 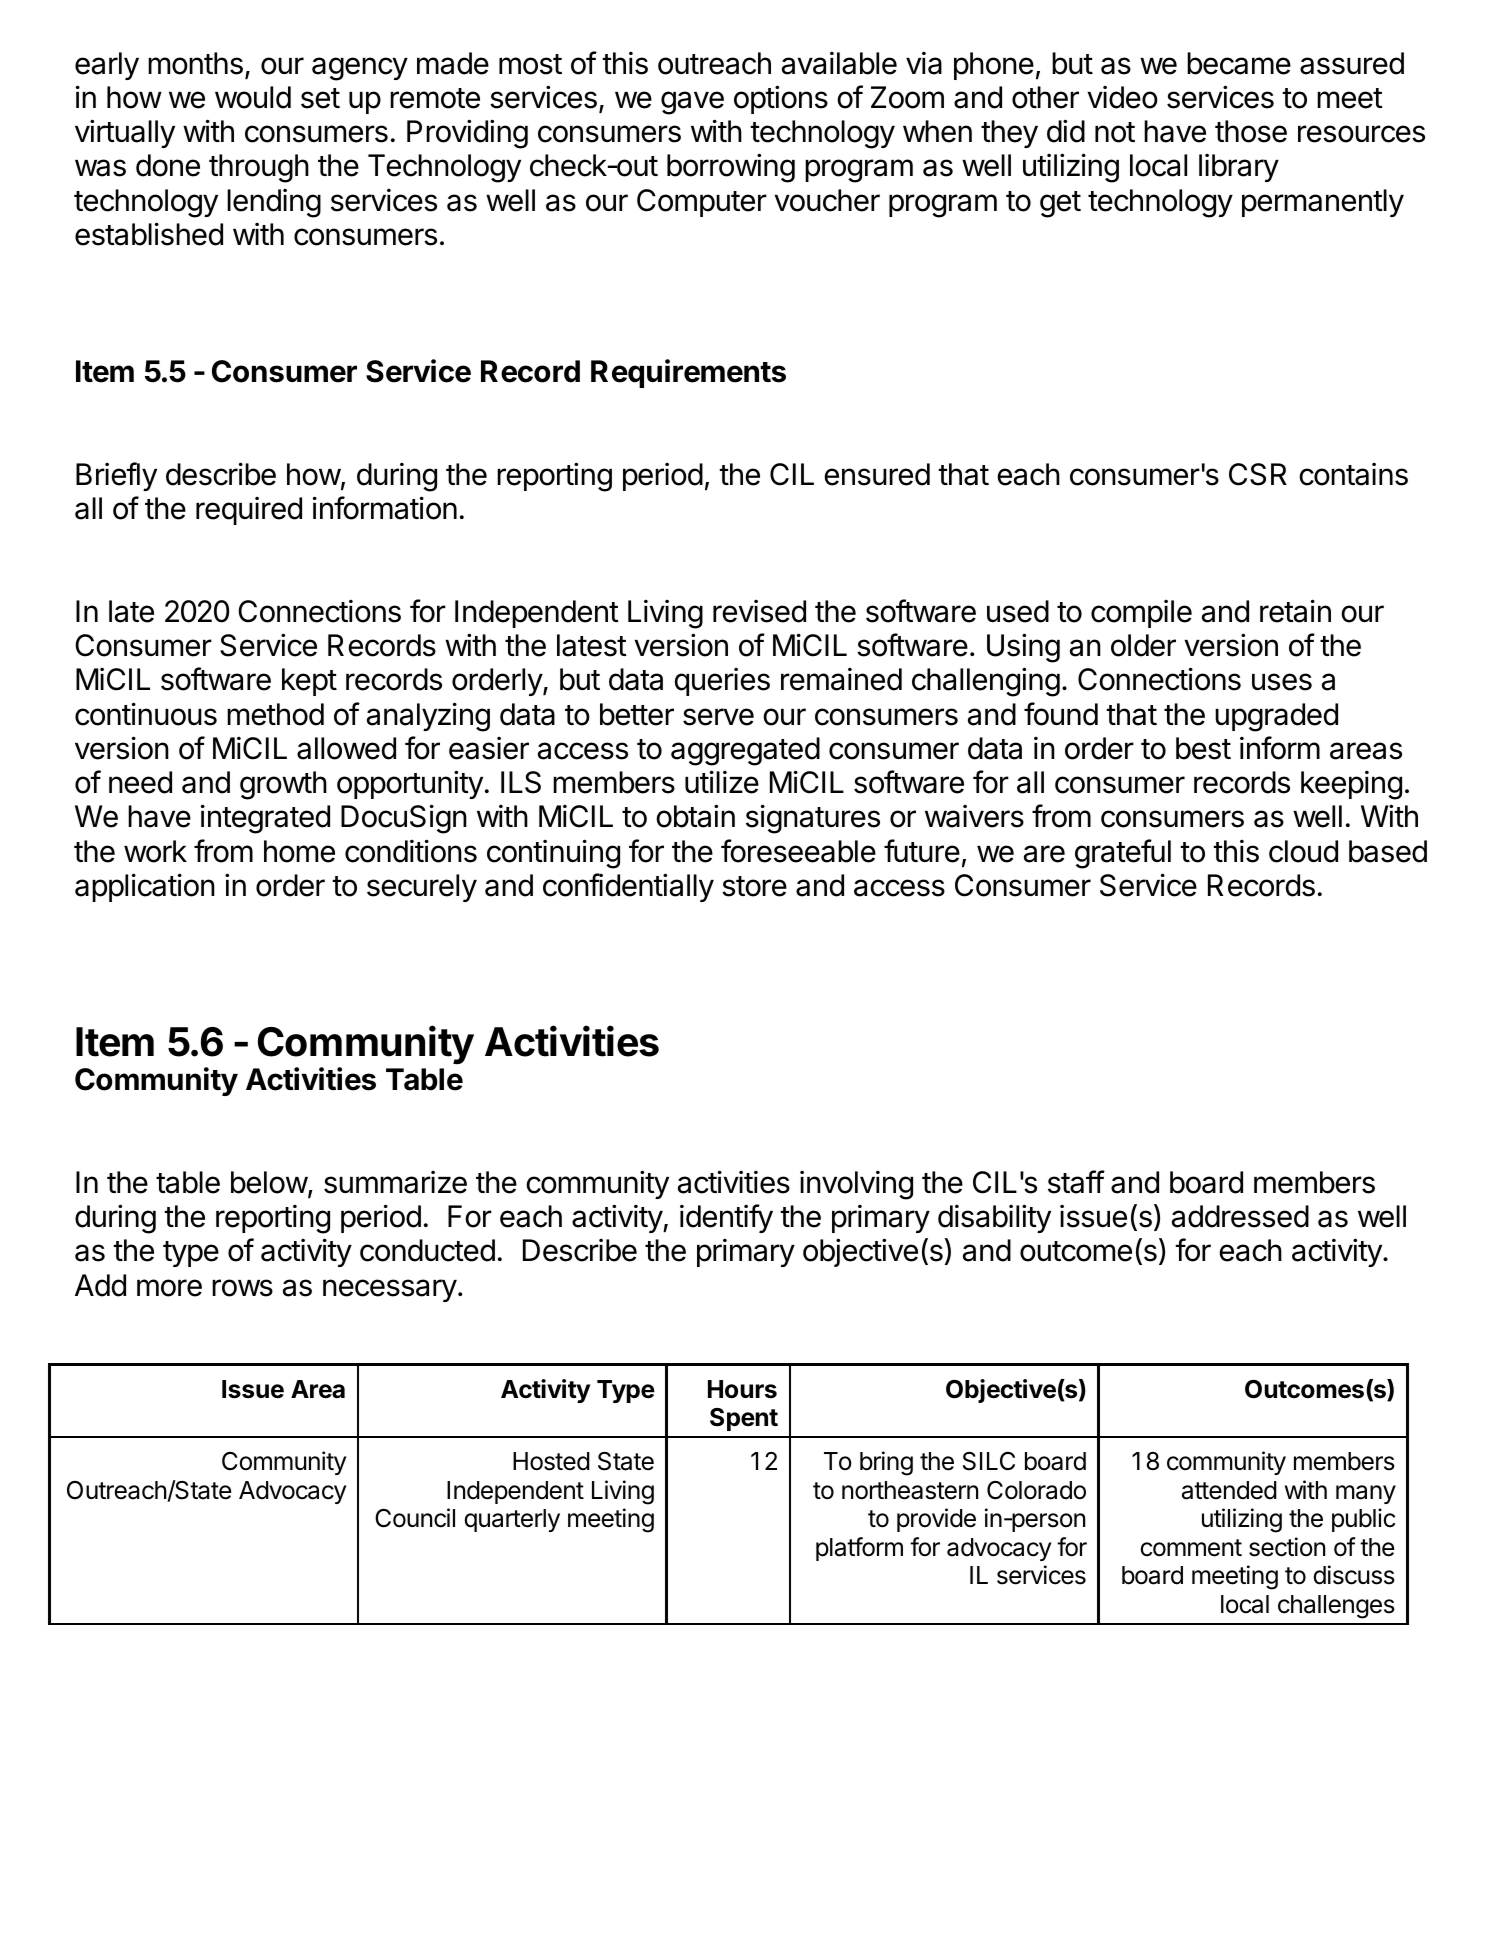 What do you see at coordinates (781, 99) in the document?
I see `options` at bounding box center [781, 99].
